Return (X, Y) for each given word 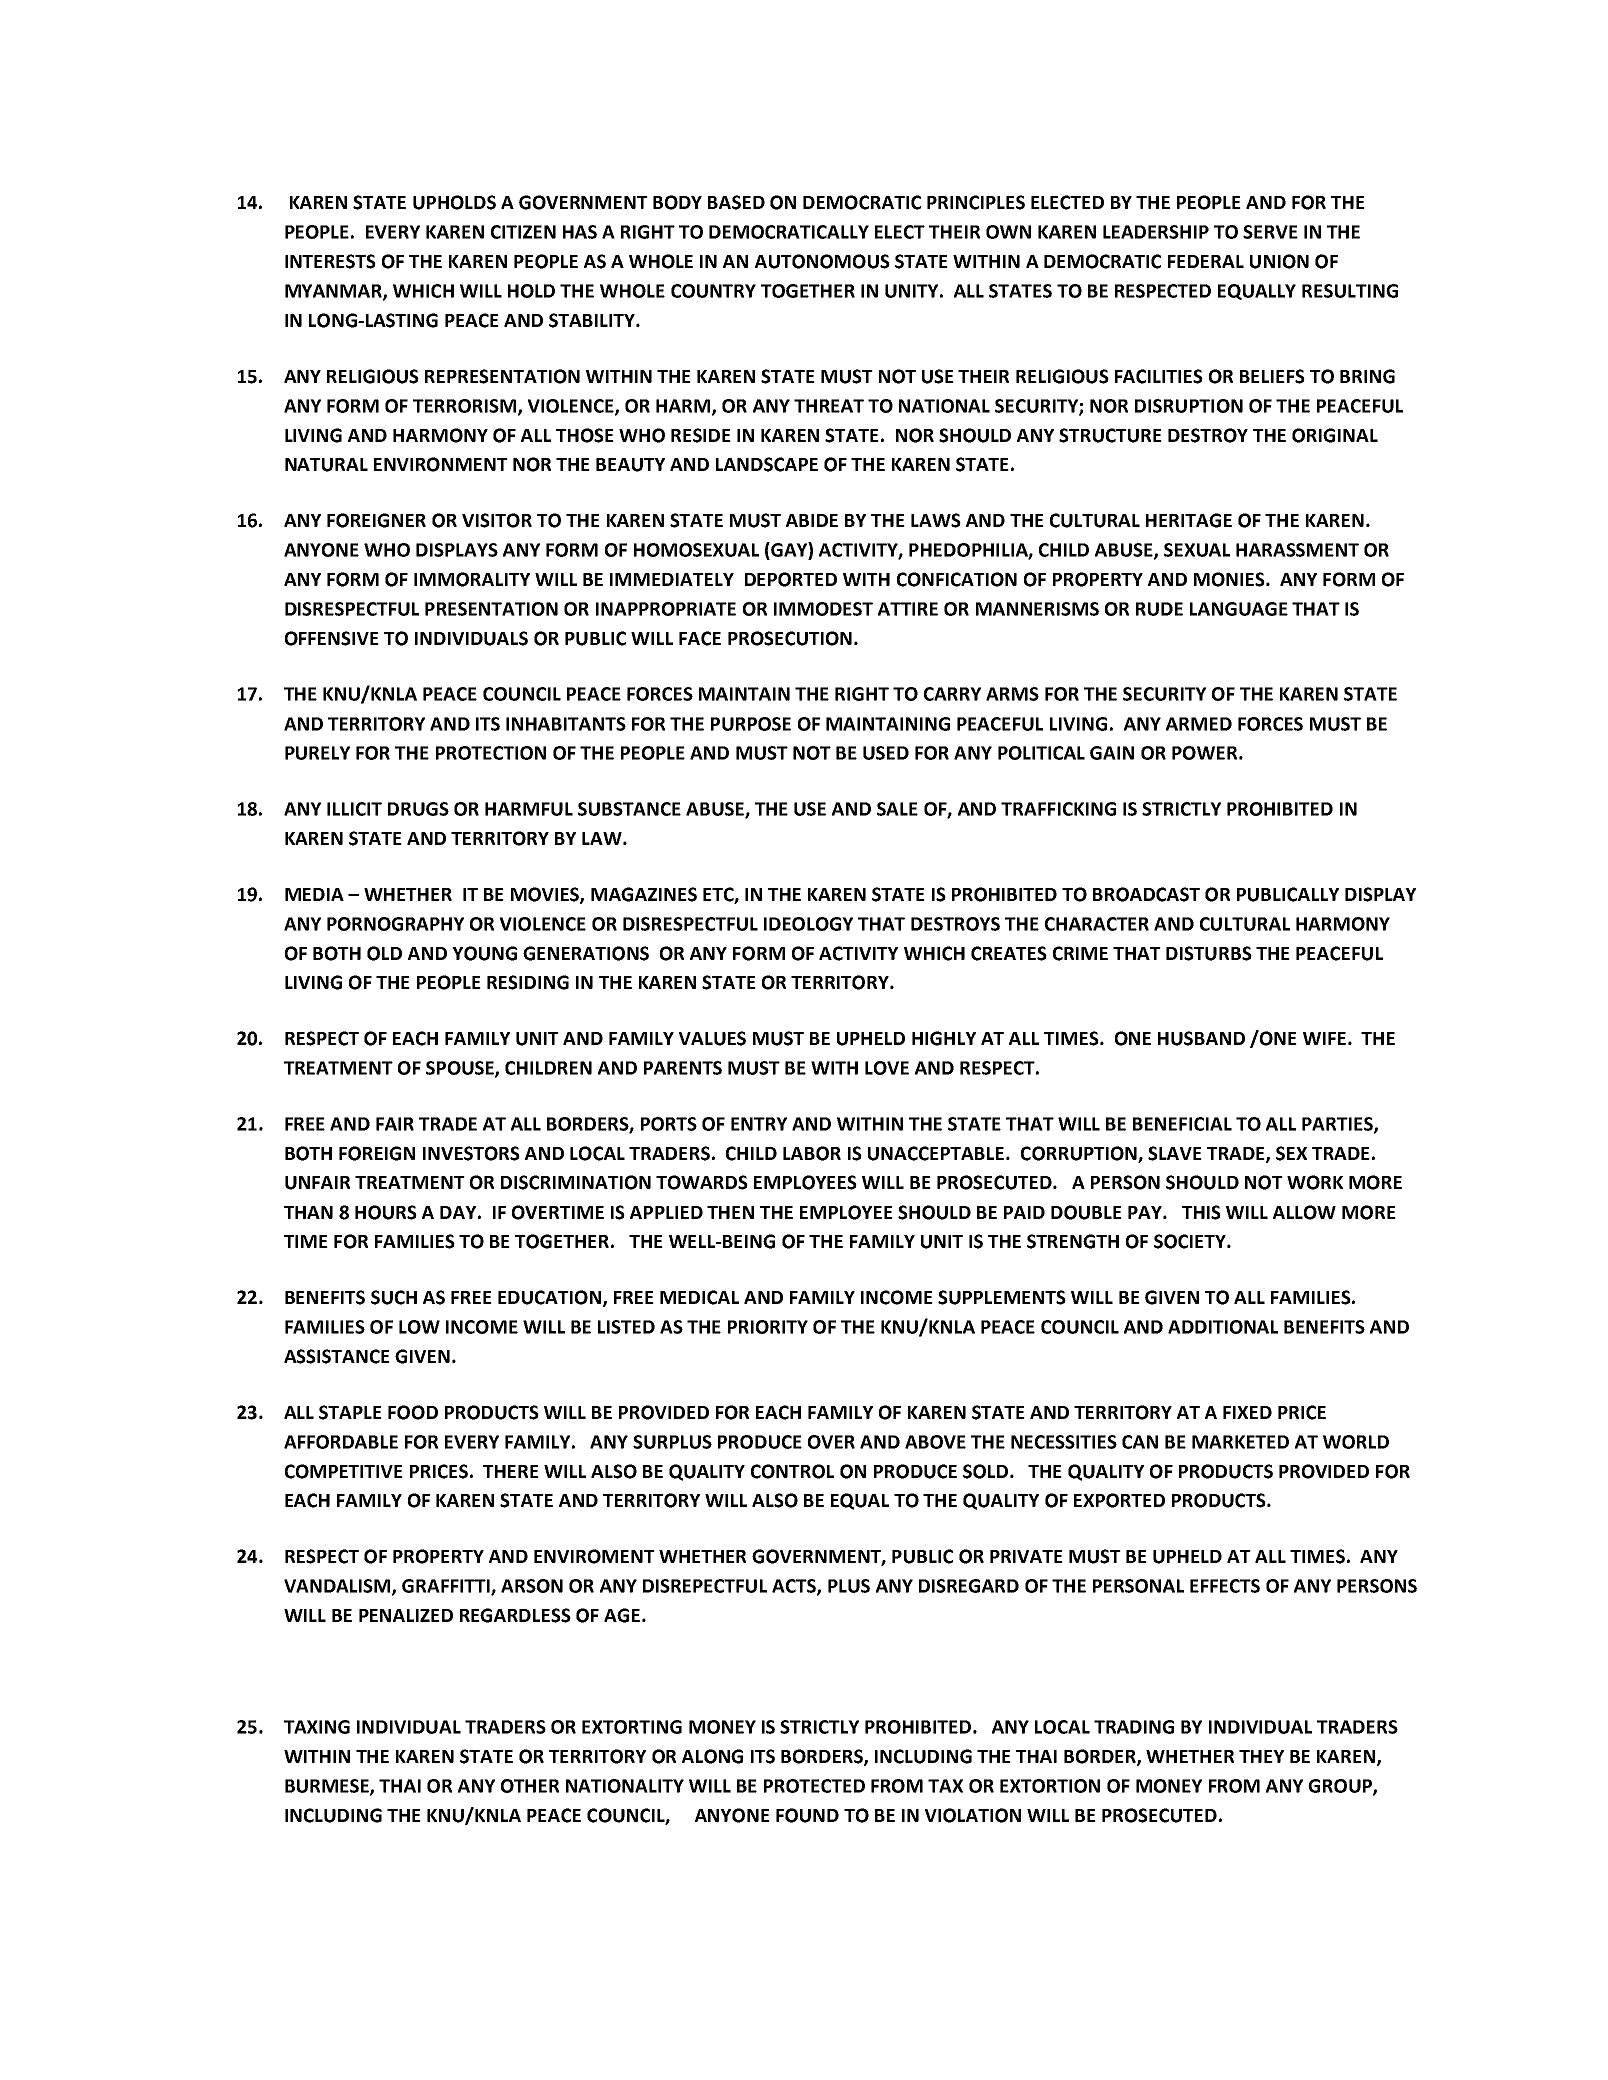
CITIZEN (523, 232)
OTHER (530, 1786)
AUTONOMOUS (822, 261)
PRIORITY (768, 1327)
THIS (1201, 1212)
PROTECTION (491, 753)
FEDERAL (1206, 261)
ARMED (1199, 724)
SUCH (394, 1297)
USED (886, 753)
